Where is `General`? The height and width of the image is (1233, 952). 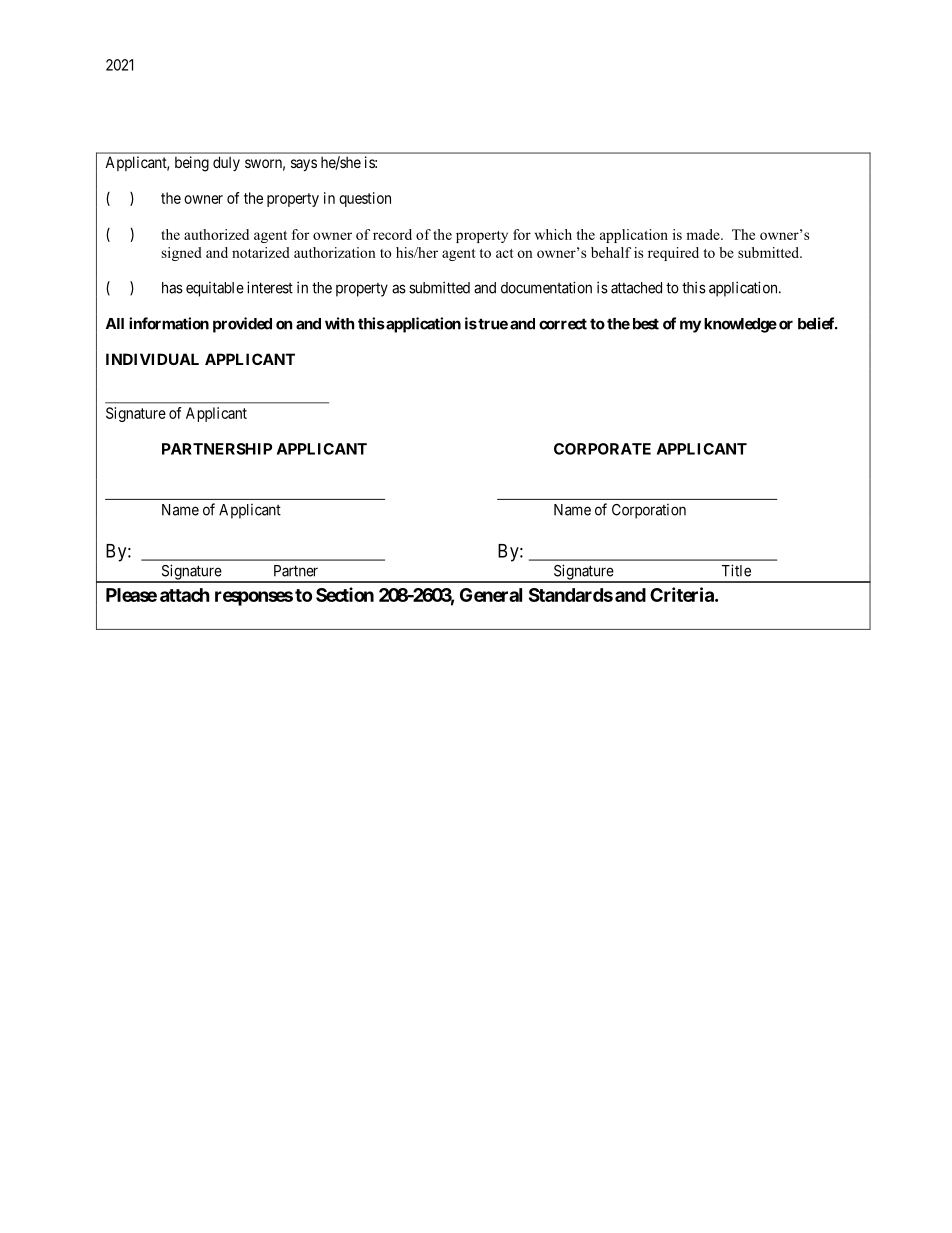 General is located at coordinates (491, 595).
